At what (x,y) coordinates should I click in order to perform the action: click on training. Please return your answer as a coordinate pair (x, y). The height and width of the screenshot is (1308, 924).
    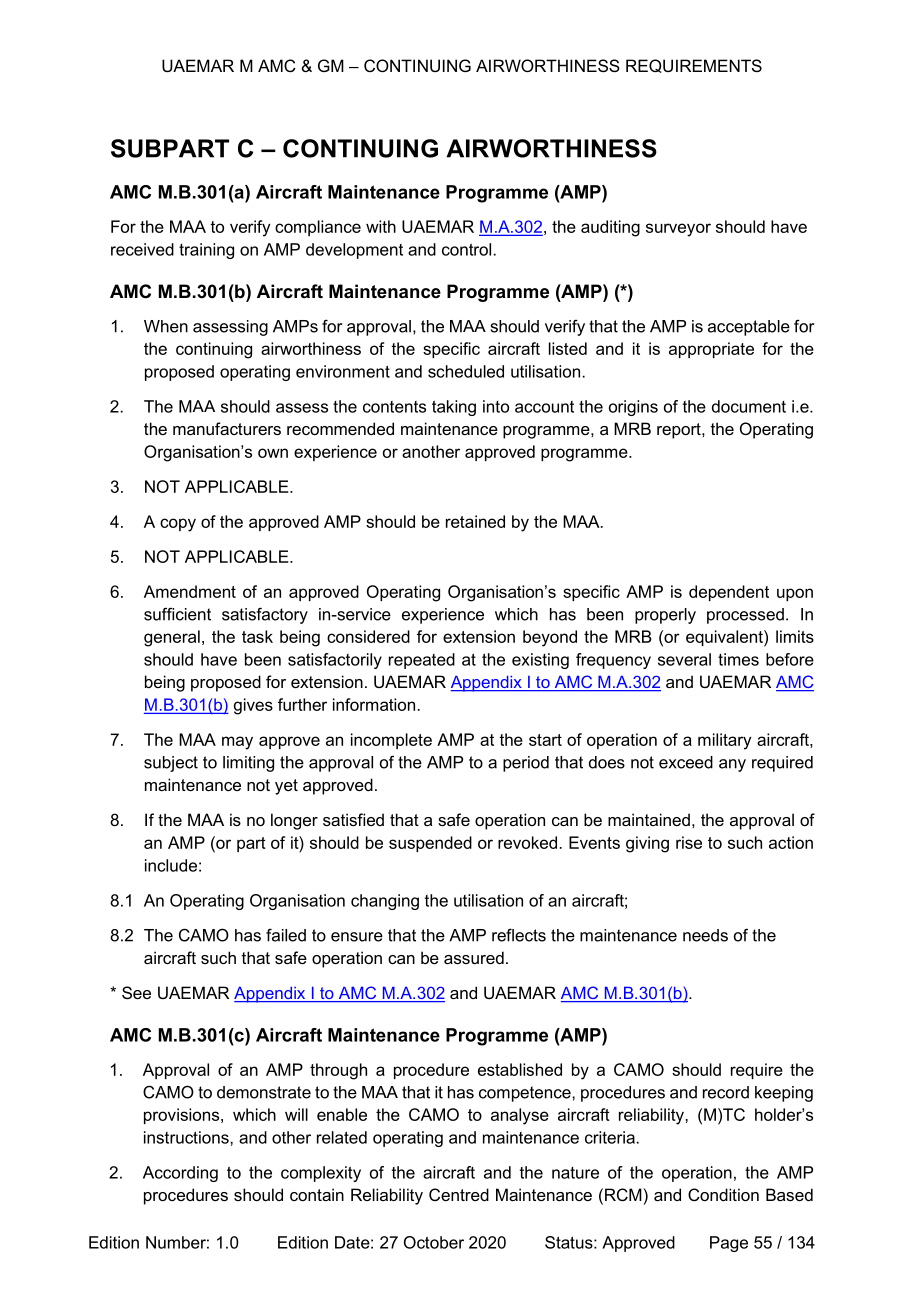
    Looking at the image, I should click on (206, 251).
